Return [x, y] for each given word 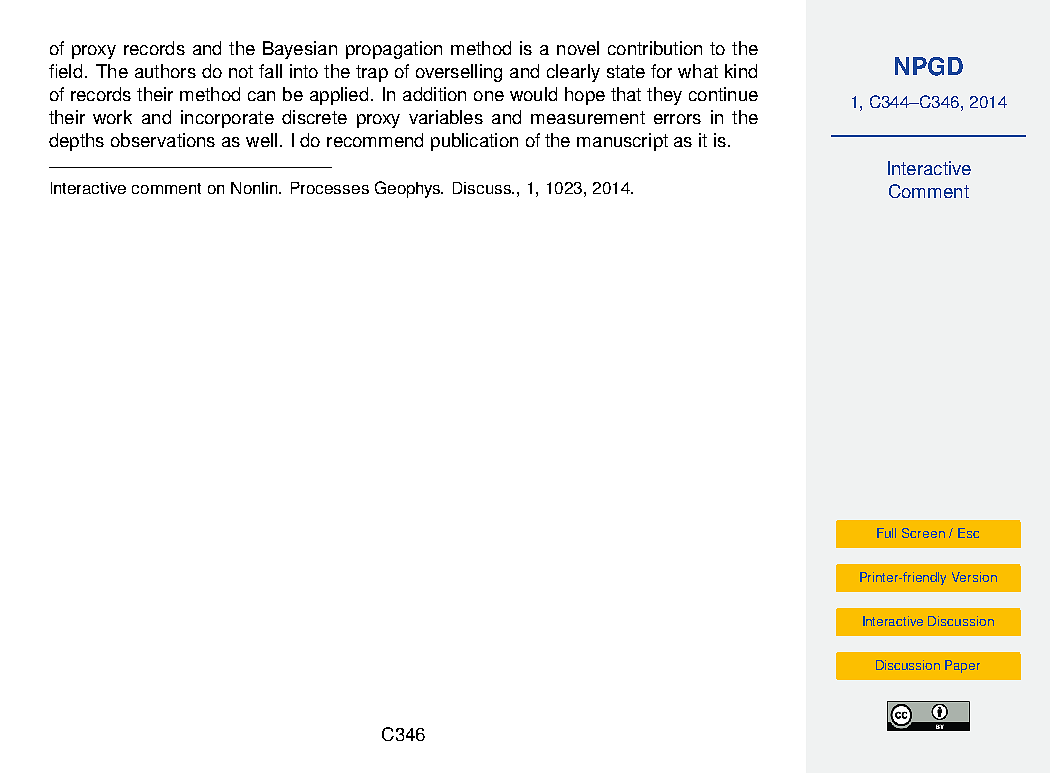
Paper [962, 666]
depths [76, 142]
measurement [588, 117]
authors [165, 71]
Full [886, 533]
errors [677, 119]
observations [163, 140]
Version [974, 577]
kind [741, 71]
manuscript [622, 142]
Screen [923, 533]
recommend [375, 140]
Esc [968, 533]
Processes [330, 188]
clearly [573, 73]
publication [474, 142]
